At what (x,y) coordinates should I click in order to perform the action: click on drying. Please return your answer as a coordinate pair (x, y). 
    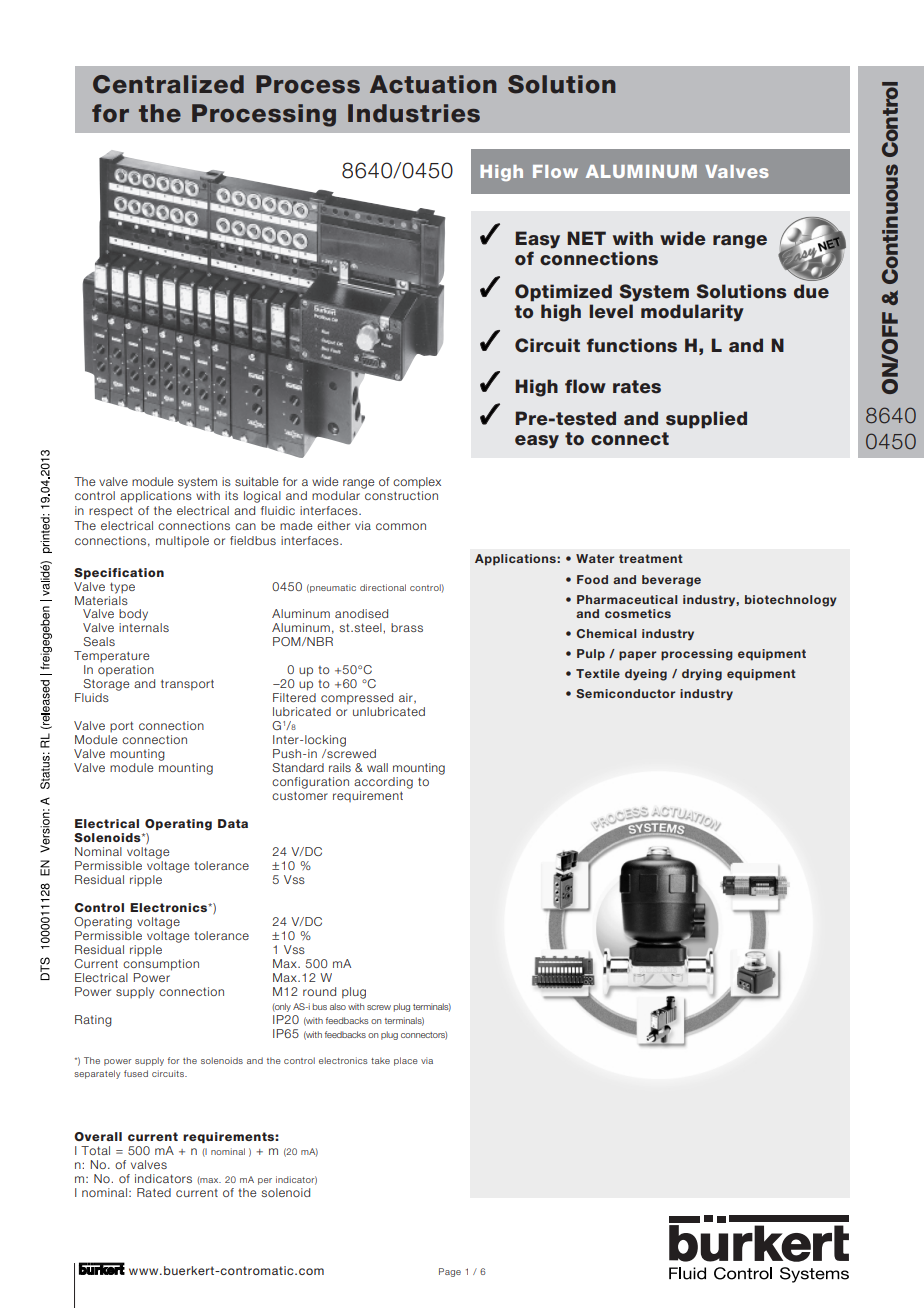
    Looking at the image, I should click on (702, 675).
